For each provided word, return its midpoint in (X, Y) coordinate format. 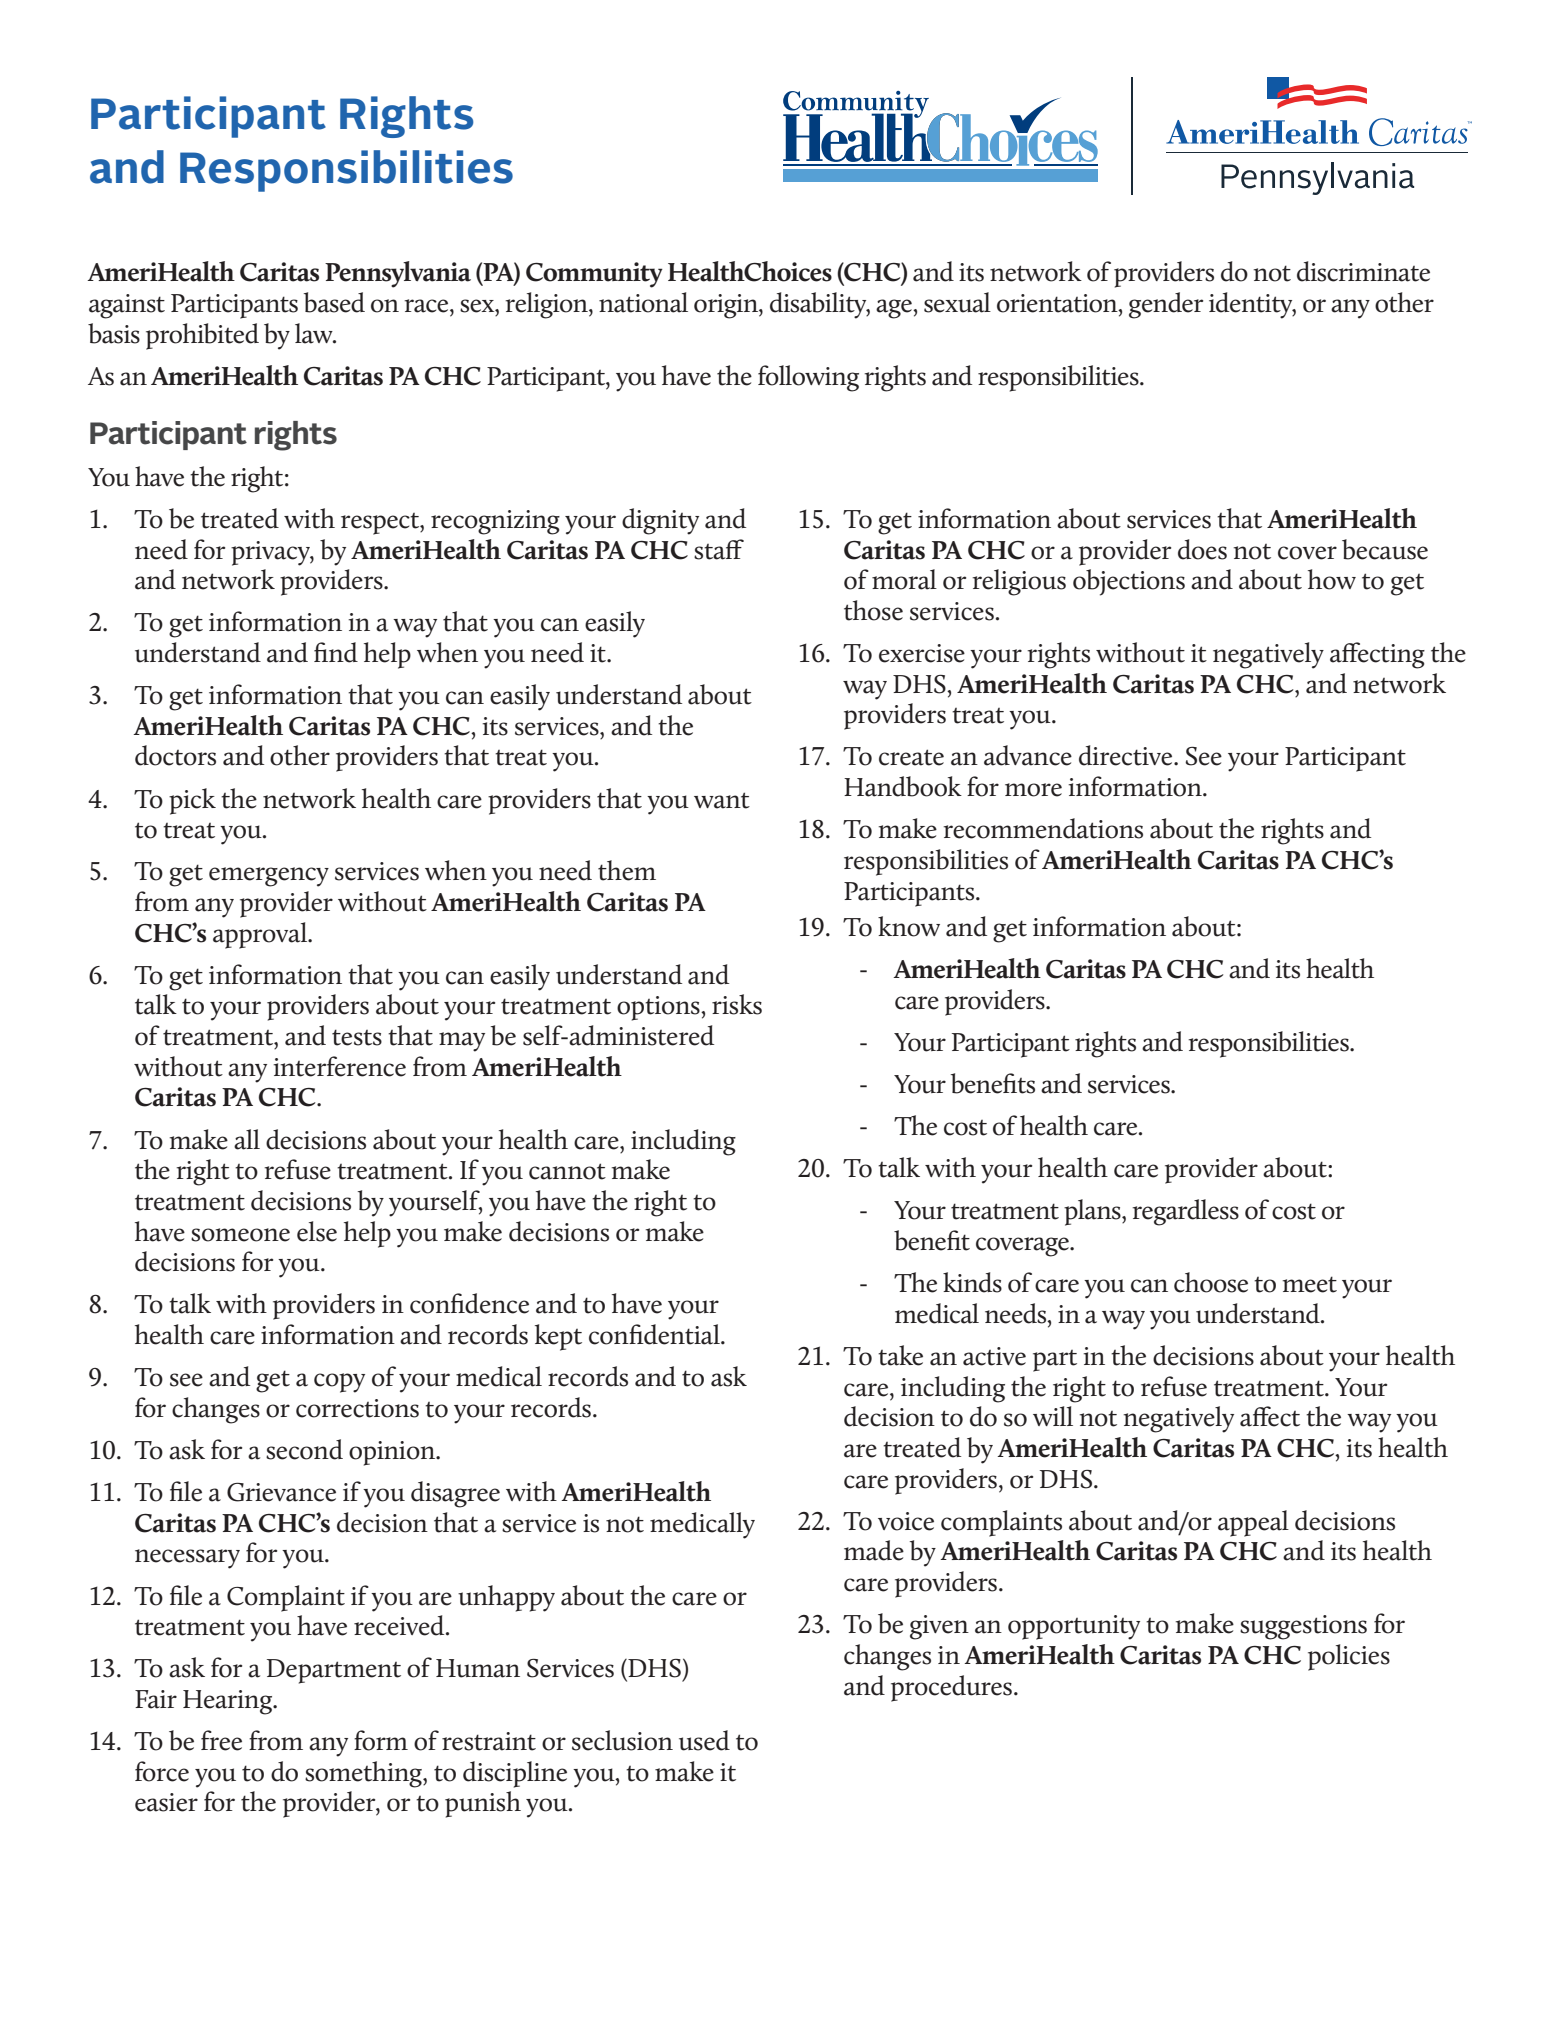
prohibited (202, 336)
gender (1166, 305)
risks (737, 1004)
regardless (1185, 1212)
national (643, 302)
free (221, 1740)
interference (339, 1066)
